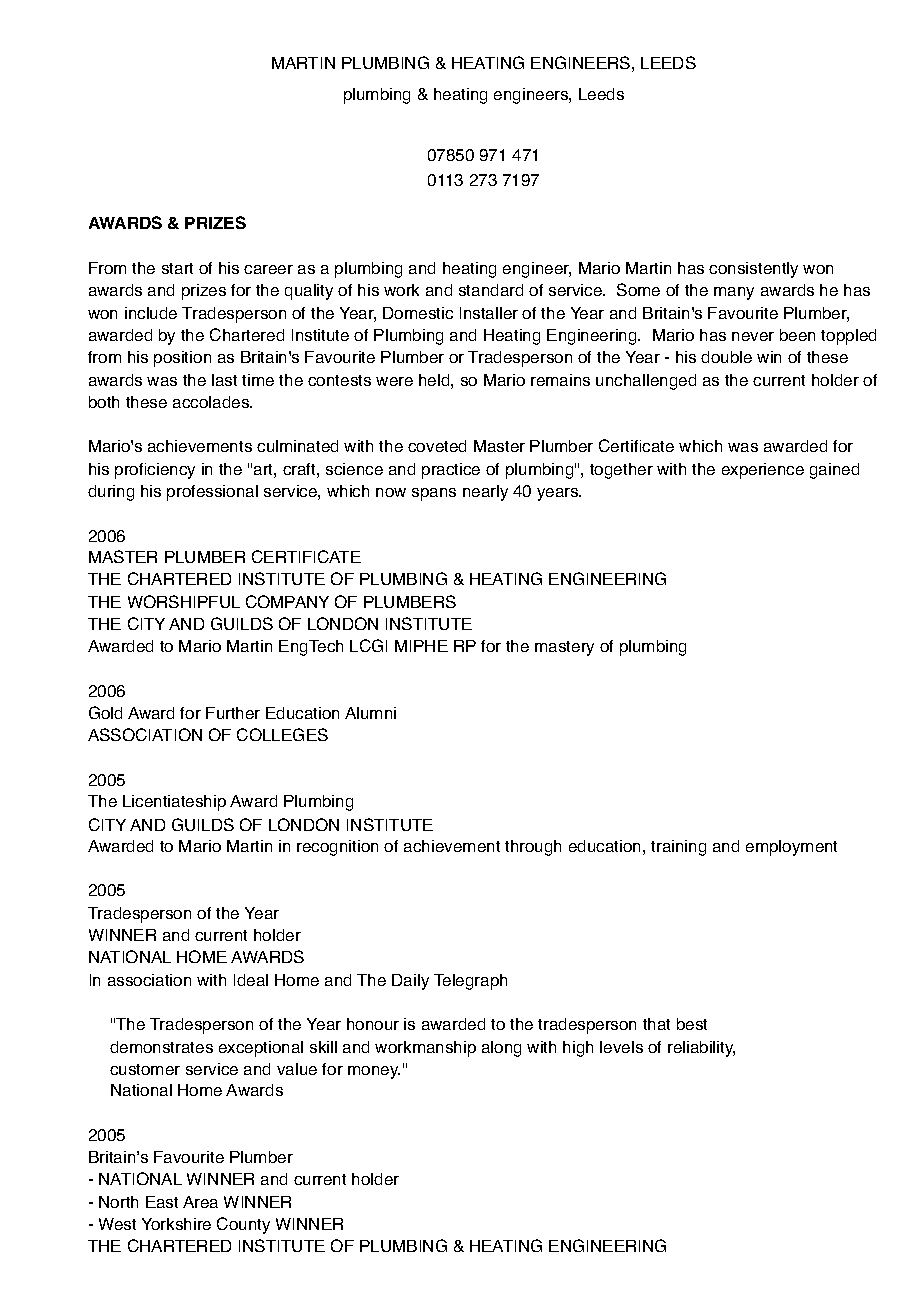  Describe the element at coordinates (370, 713) in the screenshot. I see `Alumni` at that location.
